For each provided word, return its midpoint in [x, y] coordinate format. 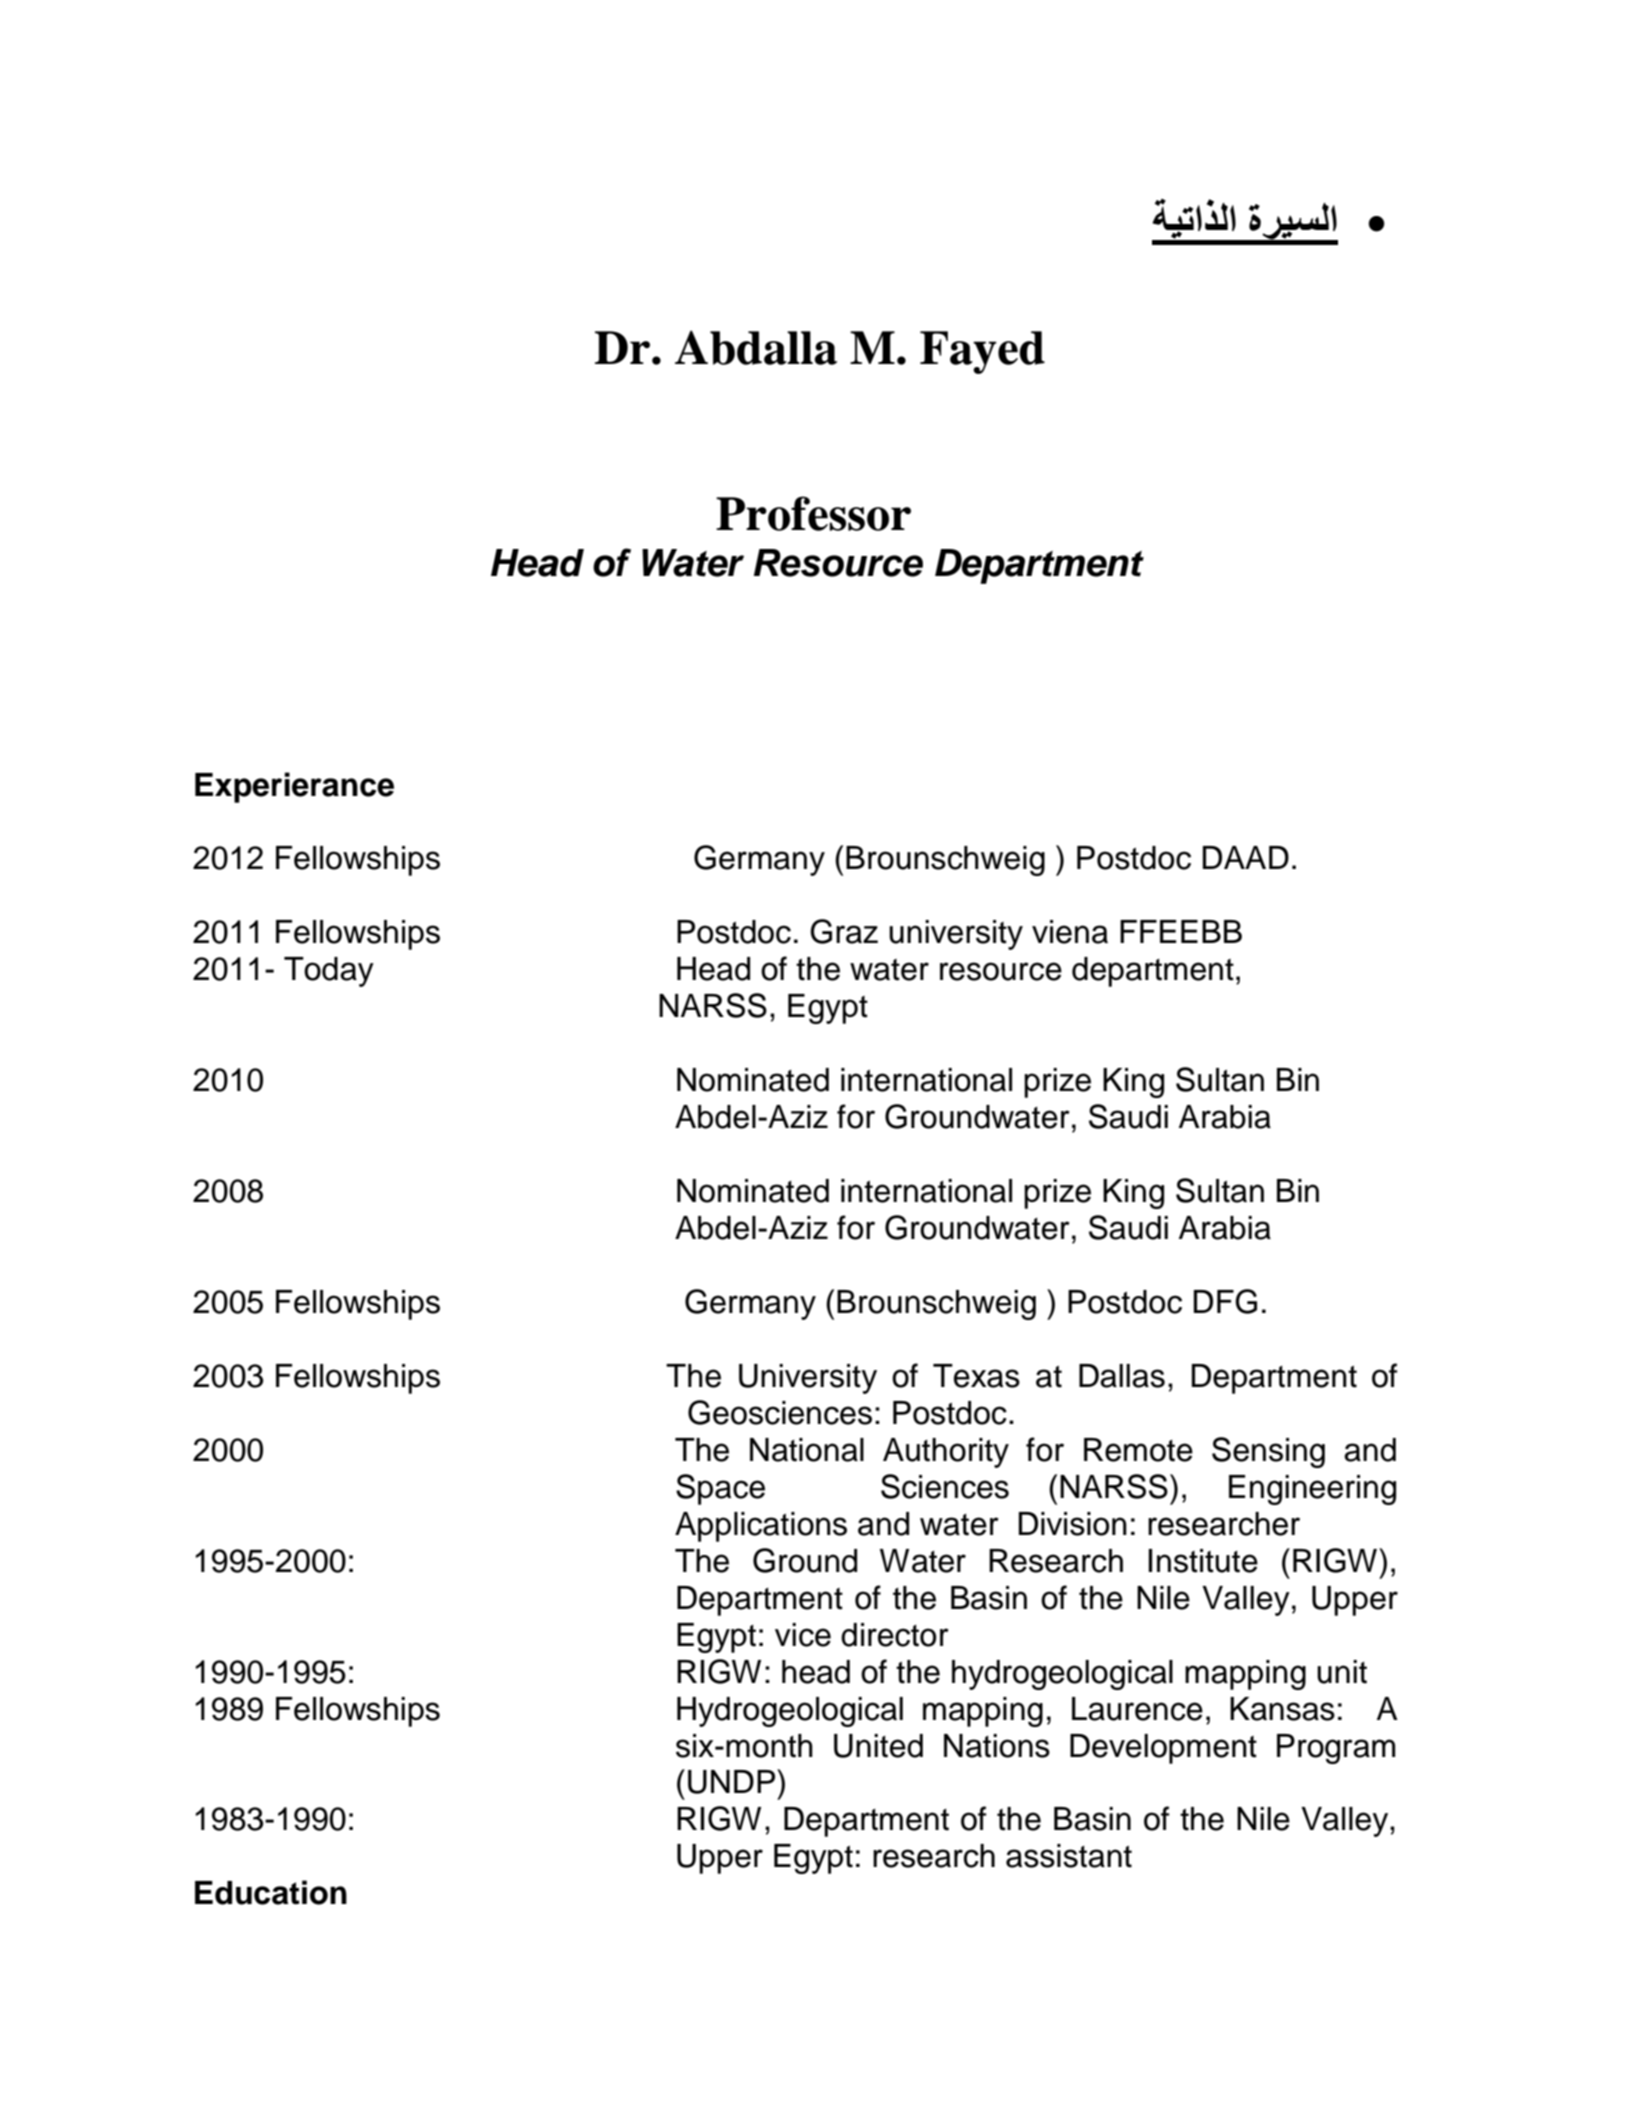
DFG [1225, 1301]
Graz [844, 931]
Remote [1138, 1450]
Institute [1203, 1561]
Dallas [1122, 1376]
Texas [976, 1376]
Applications [761, 1527]
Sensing [1268, 1452]
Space [720, 1489]
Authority [946, 1453]
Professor [813, 513]
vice [803, 1635]
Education [271, 1892]
